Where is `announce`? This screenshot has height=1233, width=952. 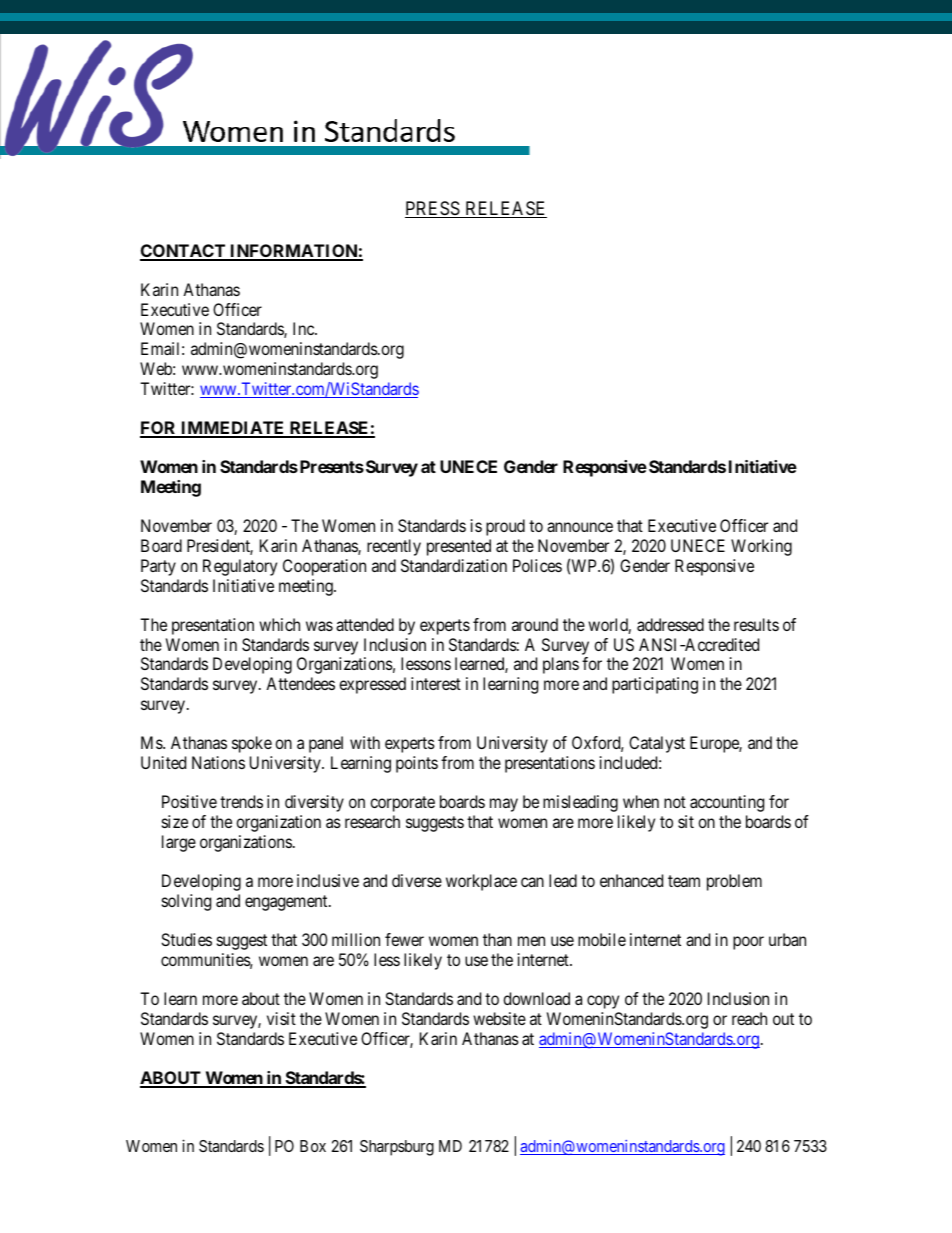
announce is located at coordinates (580, 527).
